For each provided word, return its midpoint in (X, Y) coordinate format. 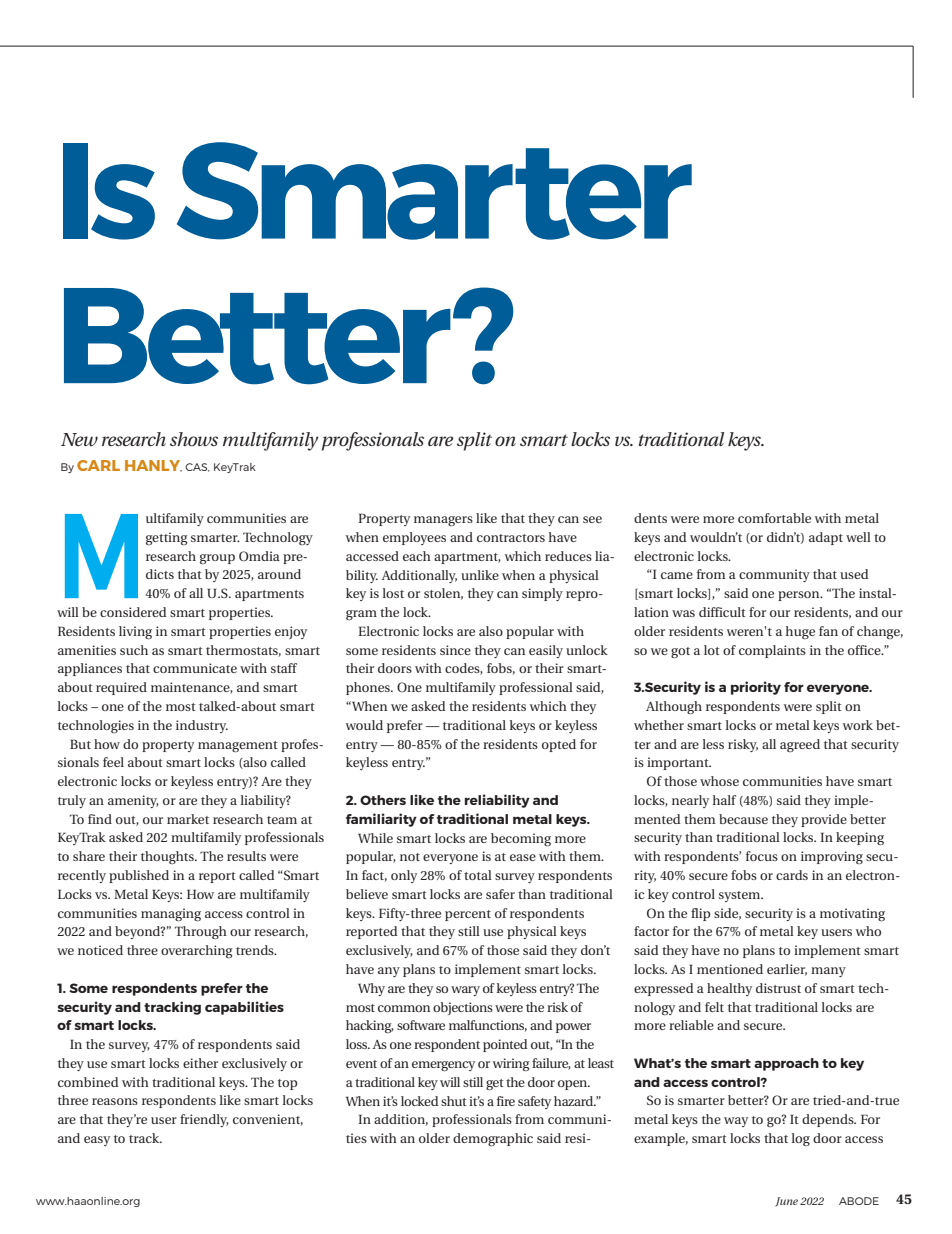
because (743, 819)
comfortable (774, 518)
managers (443, 521)
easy (97, 1141)
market (188, 819)
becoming (521, 839)
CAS (197, 467)
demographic (493, 1139)
